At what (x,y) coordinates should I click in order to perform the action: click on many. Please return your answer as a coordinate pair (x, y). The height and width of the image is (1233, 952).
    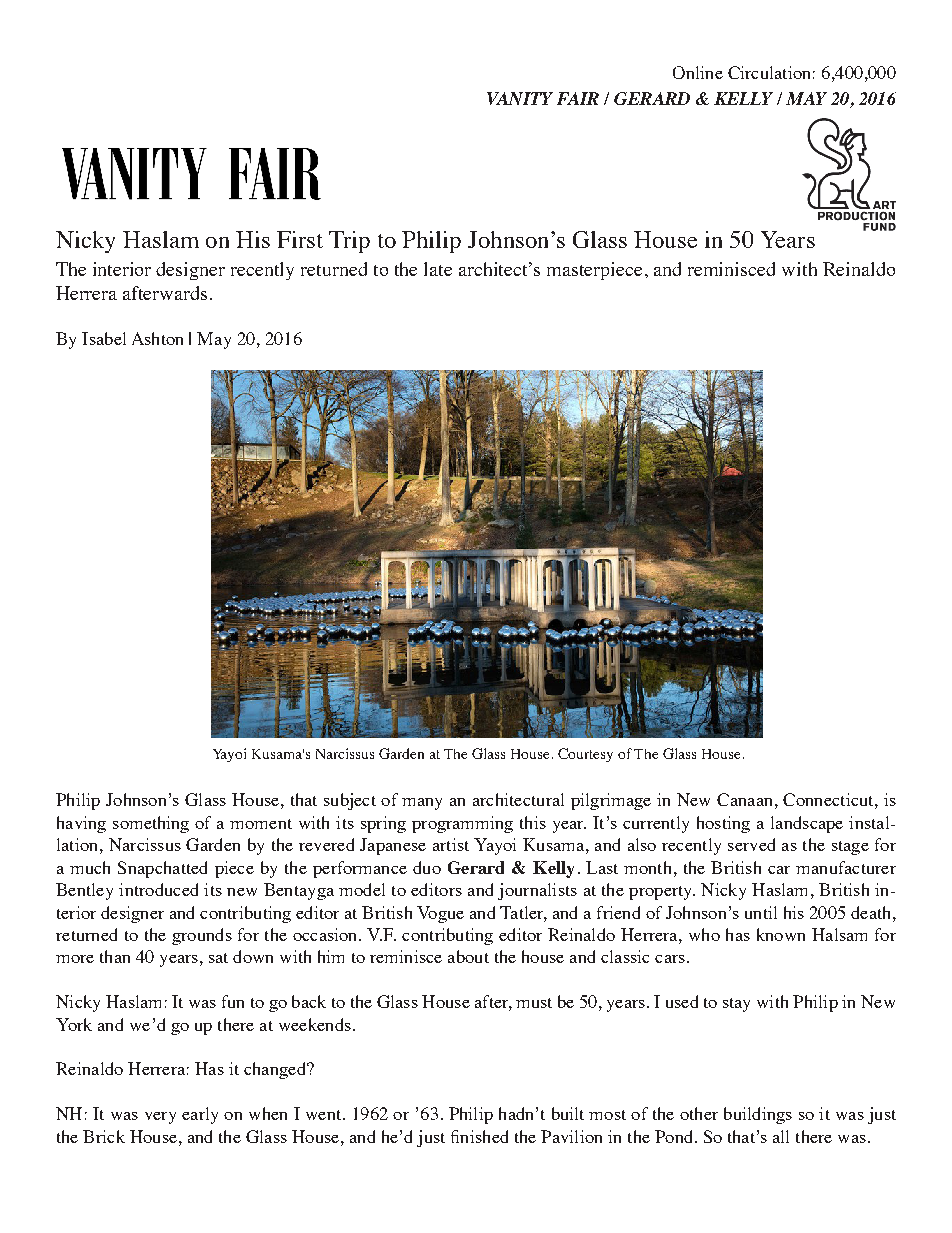
    Looking at the image, I should click on (422, 804).
